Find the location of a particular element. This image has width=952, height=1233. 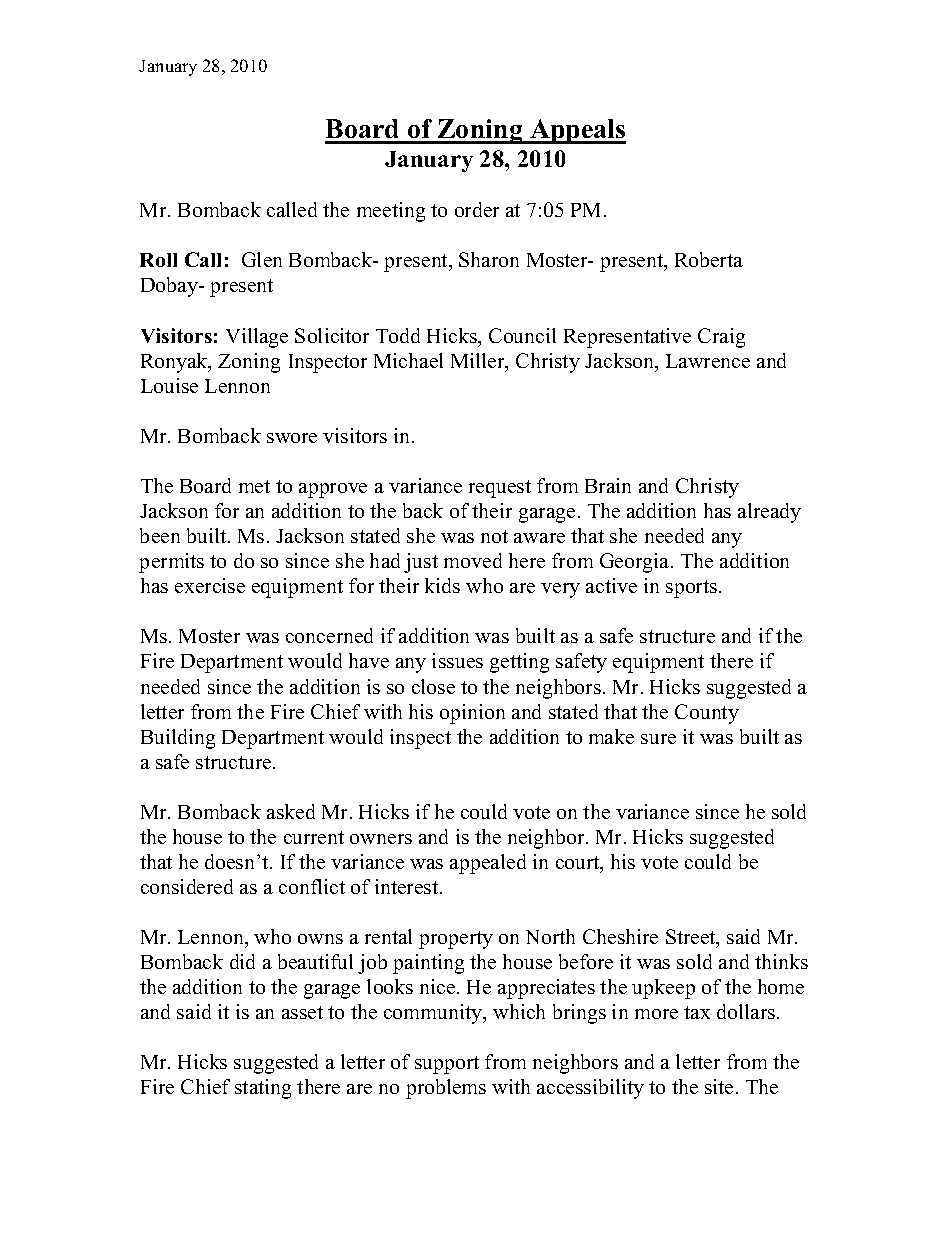

order is located at coordinates (477, 209).
